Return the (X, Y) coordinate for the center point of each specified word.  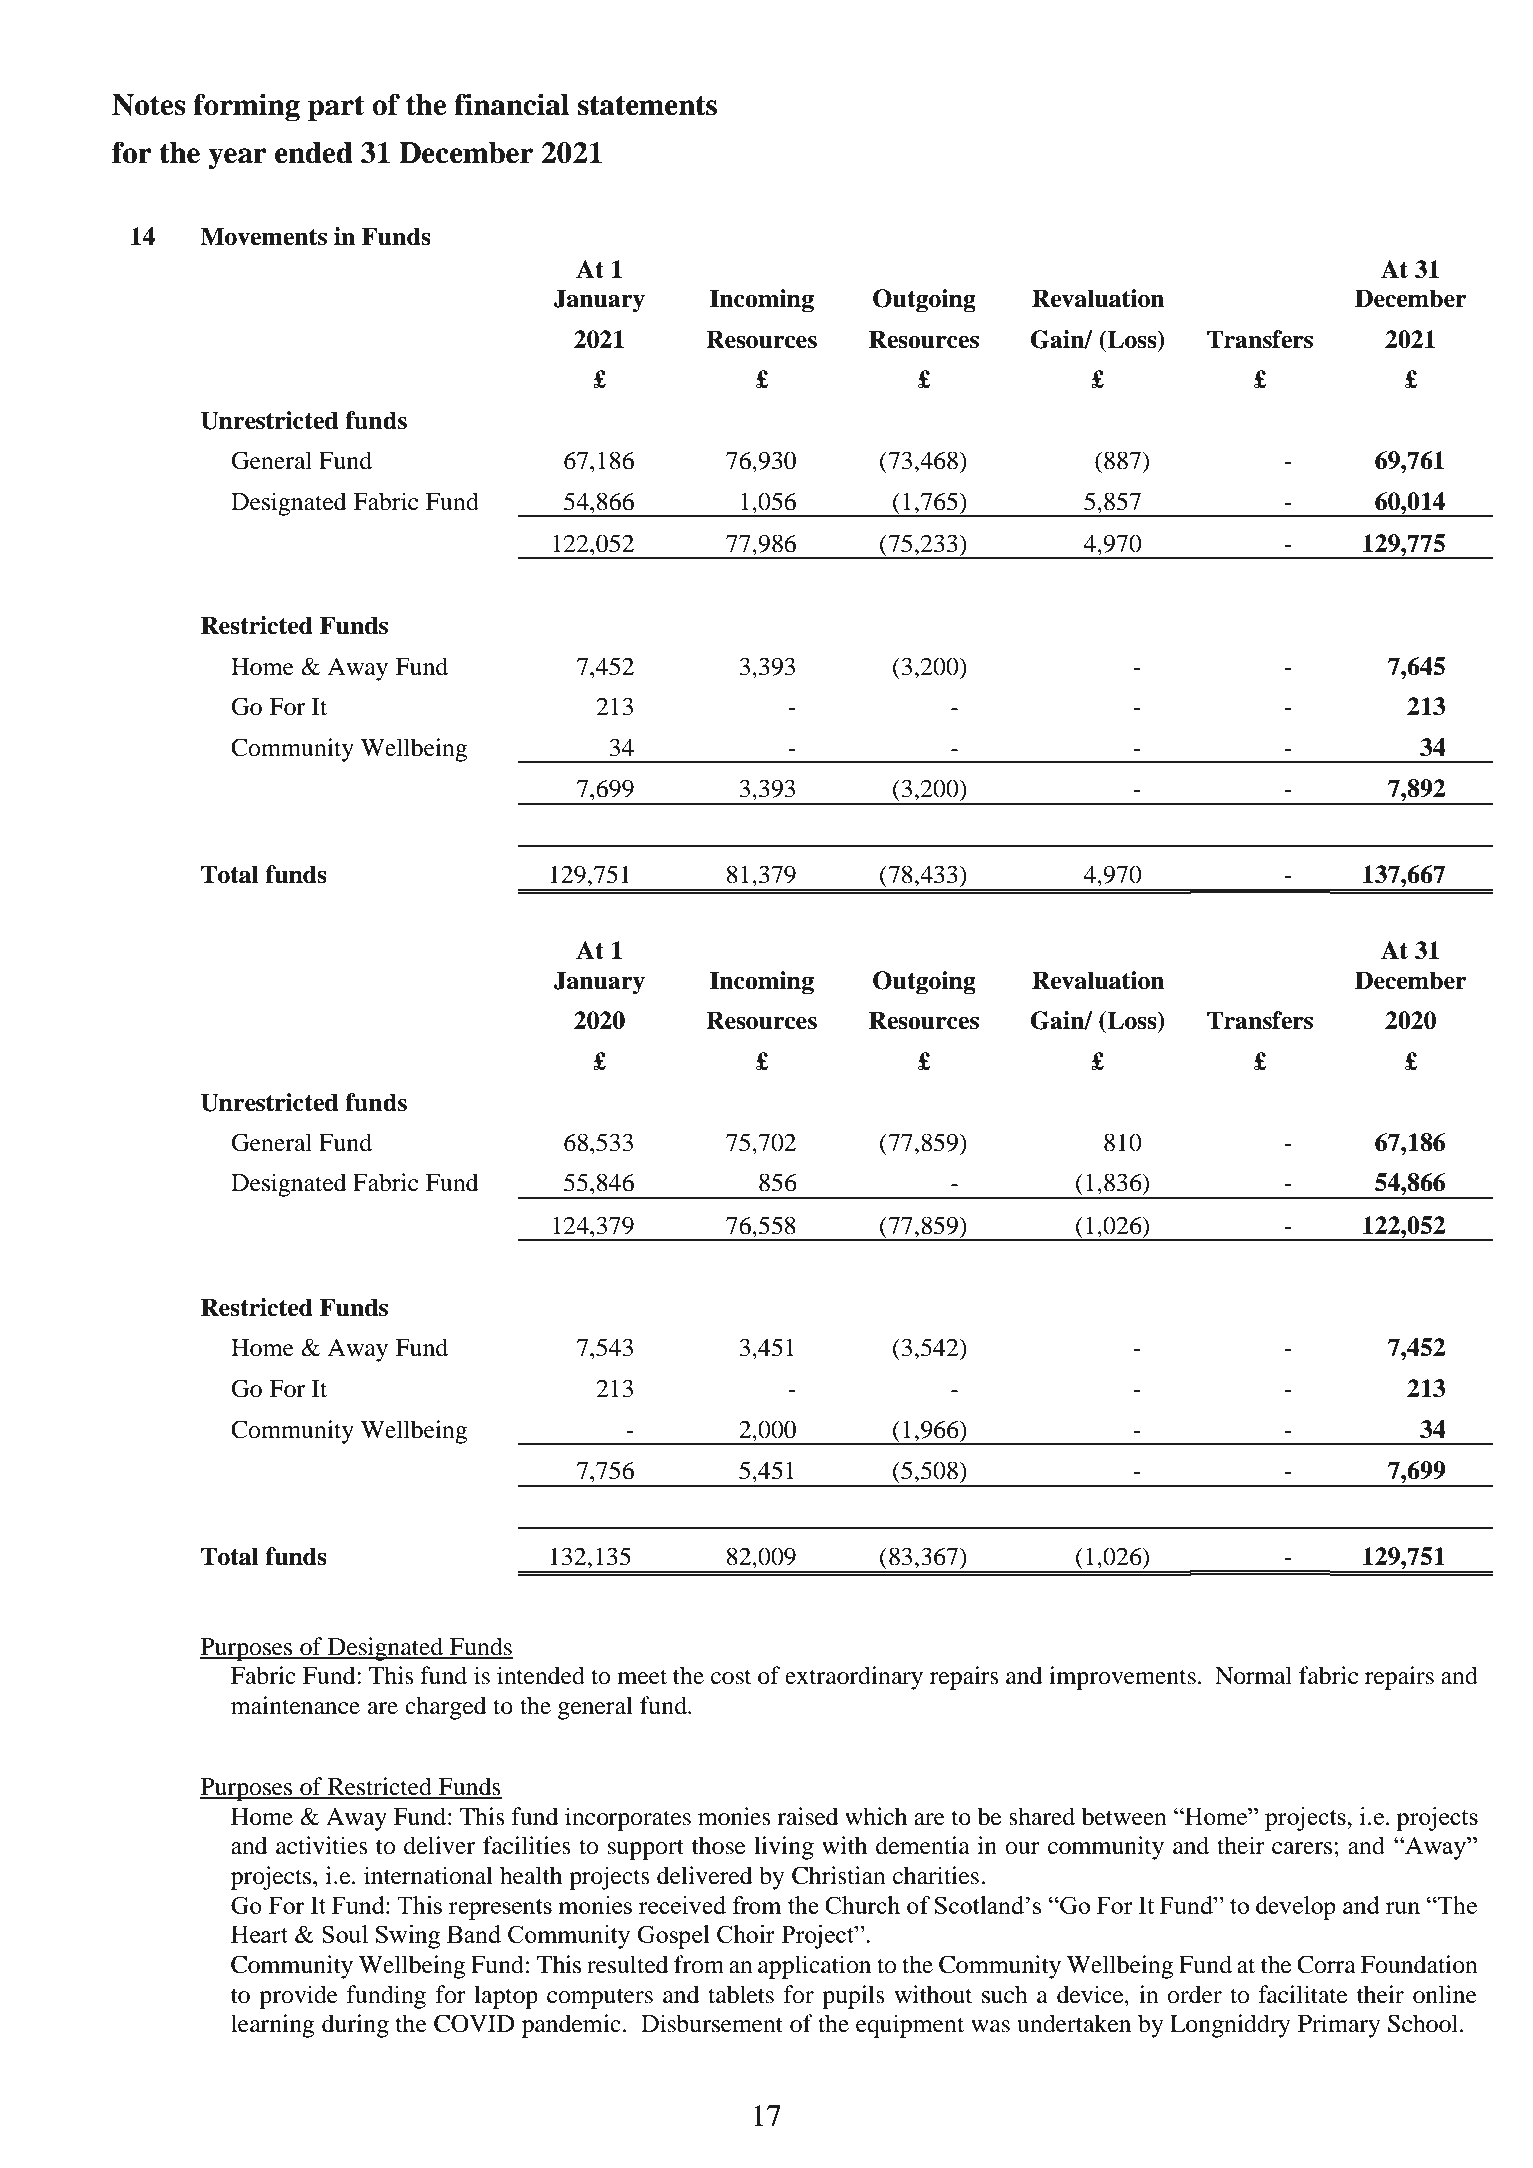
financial (511, 104)
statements (647, 105)
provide (298, 1997)
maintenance (295, 1705)
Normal (1253, 1675)
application (814, 1967)
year (237, 159)
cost (731, 1677)
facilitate (1303, 1994)
